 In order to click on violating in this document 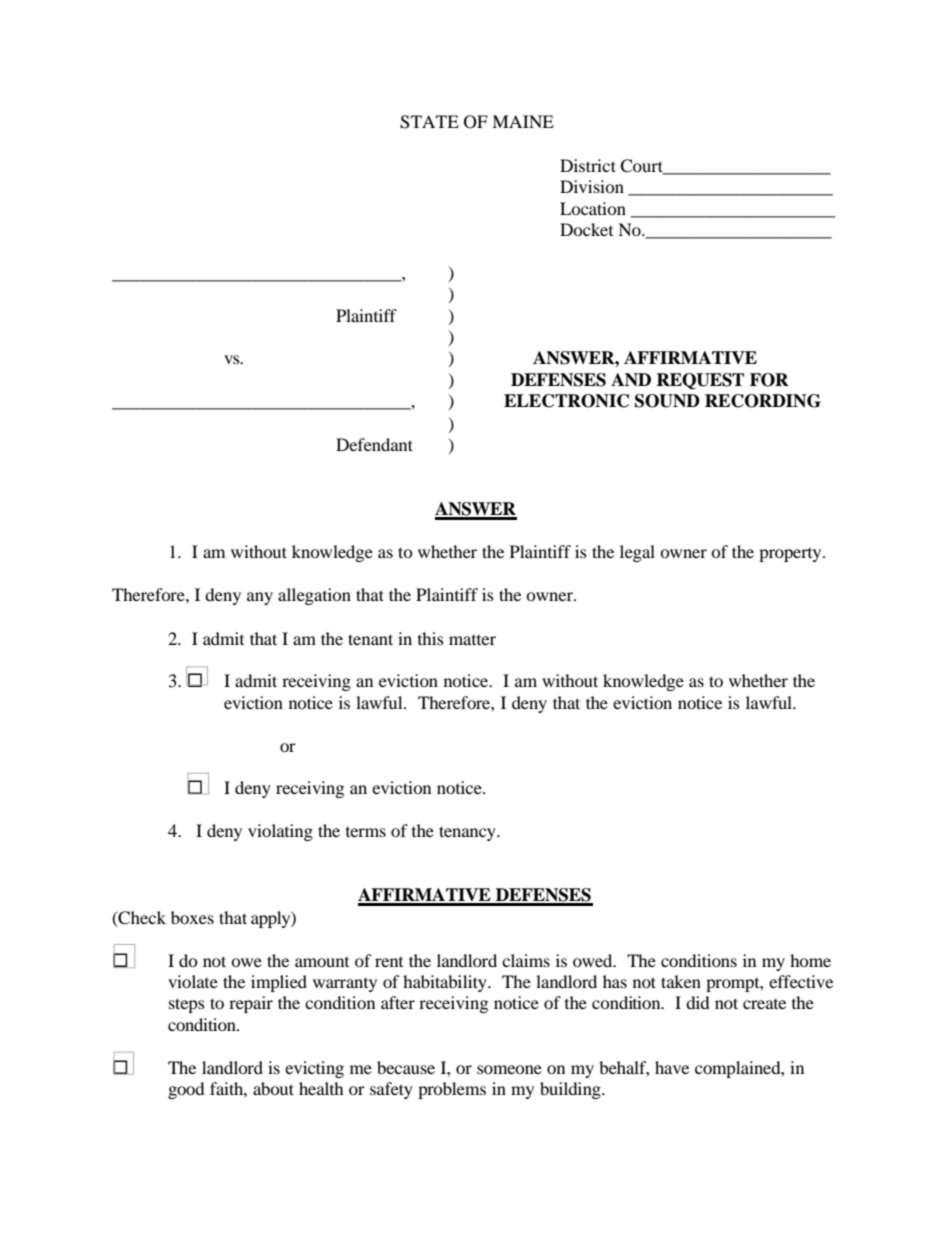, I will do `click(280, 832)`.
